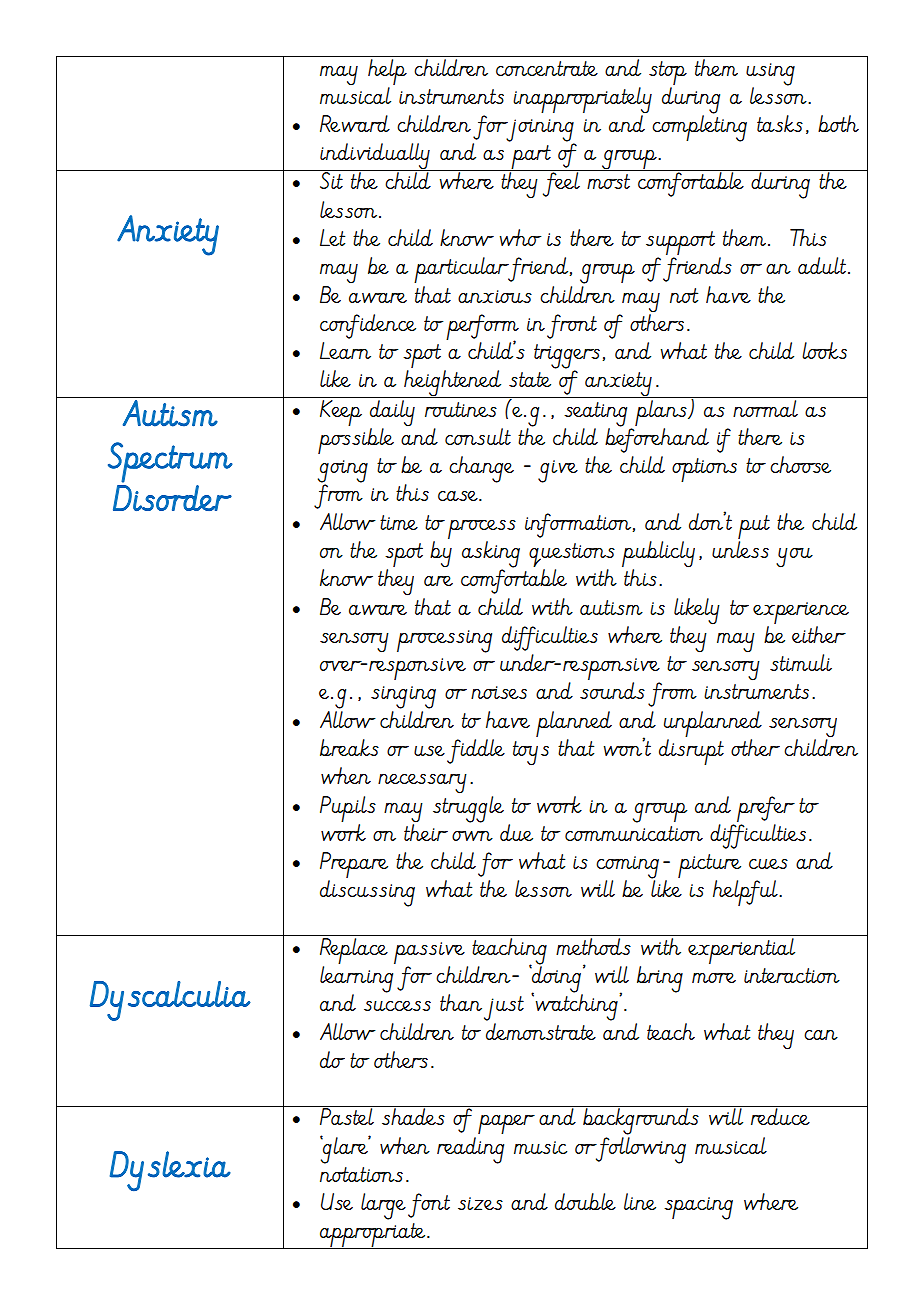 The height and width of the page is (1308, 924). What do you see at coordinates (355, 123) in the page?
I see `Reward` at bounding box center [355, 123].
